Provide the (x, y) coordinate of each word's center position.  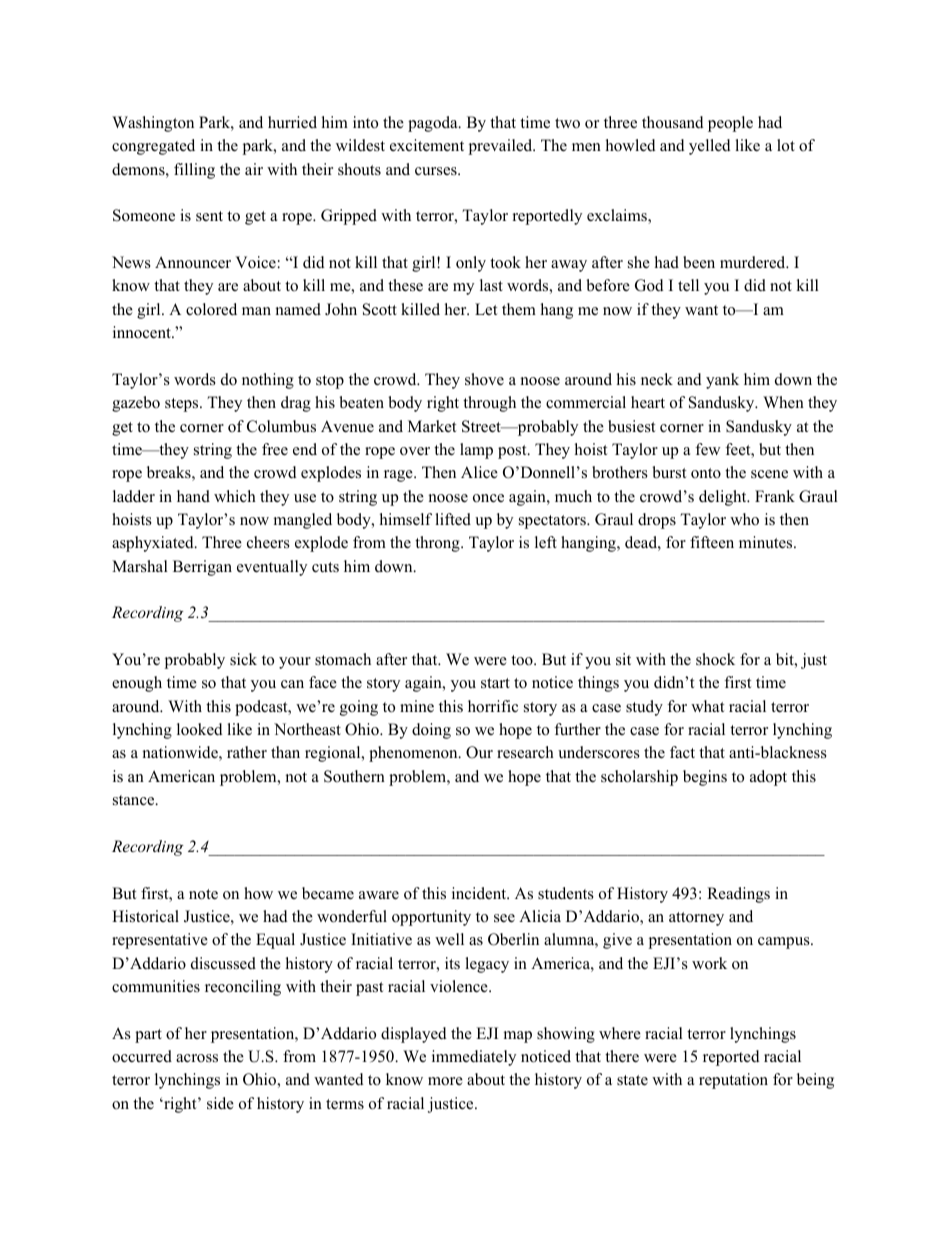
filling (194, 171)
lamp (476, 451)
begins (705, 778)
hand (193, 496)
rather (247, 752)
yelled (710, 147)
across (197, 1058)
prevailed (501, 147)
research (525, 752)
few (707, 449)
